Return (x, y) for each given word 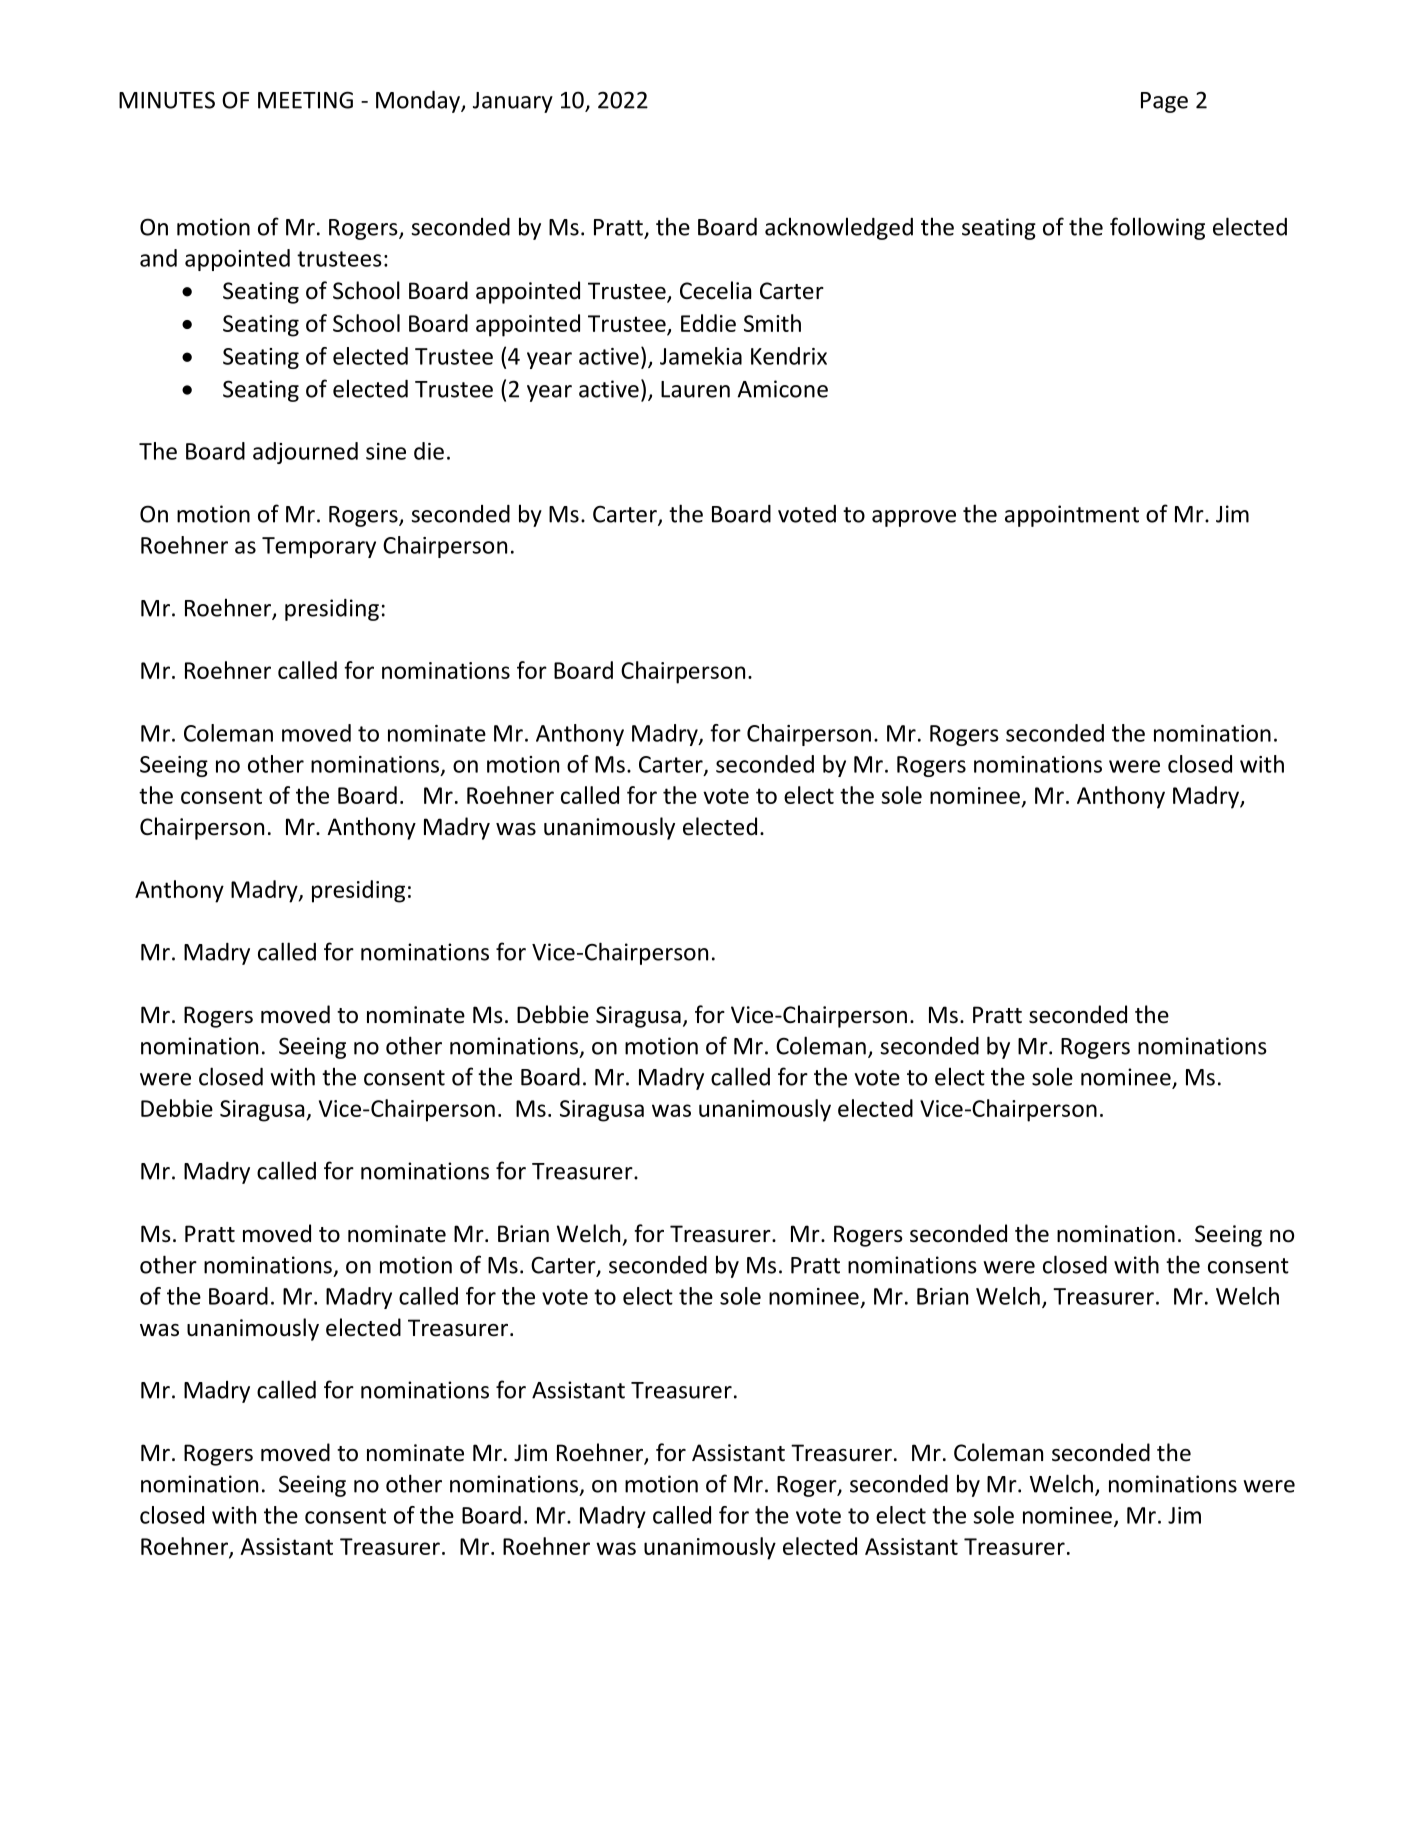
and (158, 258)
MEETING (305, 100)
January (513, 102)
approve (914, 518)
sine (386, 451)
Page (1164, 102)
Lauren (695, 389)
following (1157, 228)
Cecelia (715, 290)
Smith (772, 323)
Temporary (319, 547)
